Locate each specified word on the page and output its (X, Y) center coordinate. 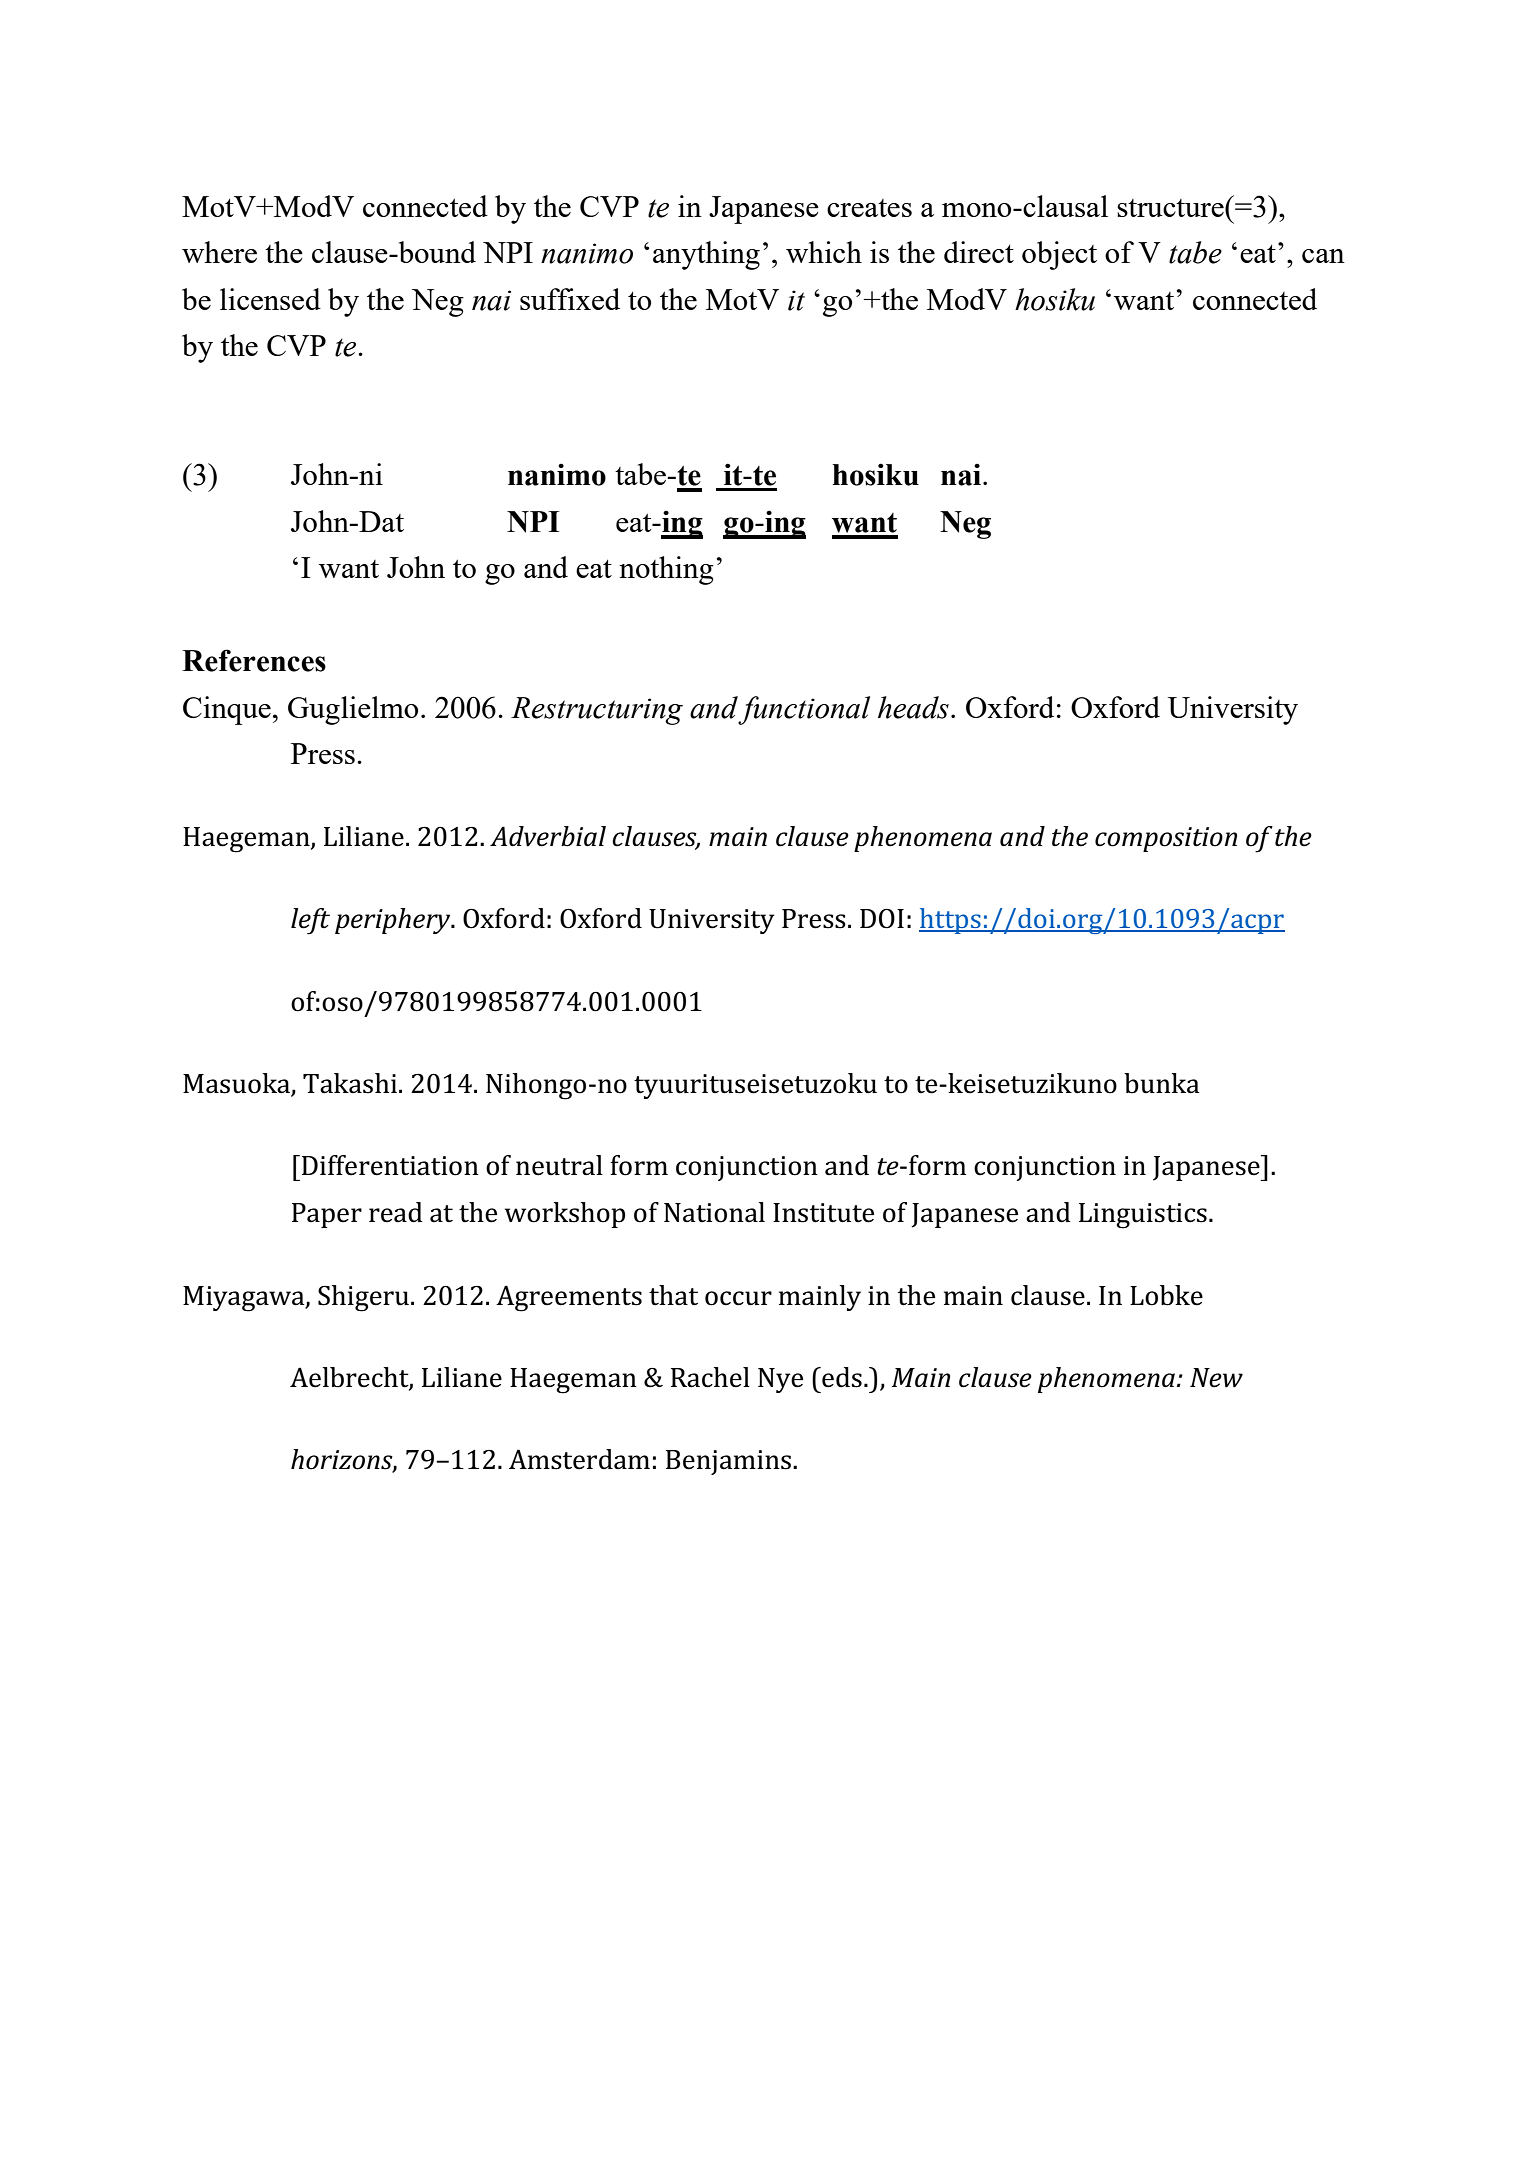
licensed (270, 299)
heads (913, 707)
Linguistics (1143, 1216)
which (824, 252)
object (1059, 255)
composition (1166, 839)
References (254, 660)
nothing (666, 570)
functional (804, 710)
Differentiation (390, 1165)
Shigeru (365, 1298)
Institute (823, 1213)
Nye (780, 1380)
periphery (394, 921)
